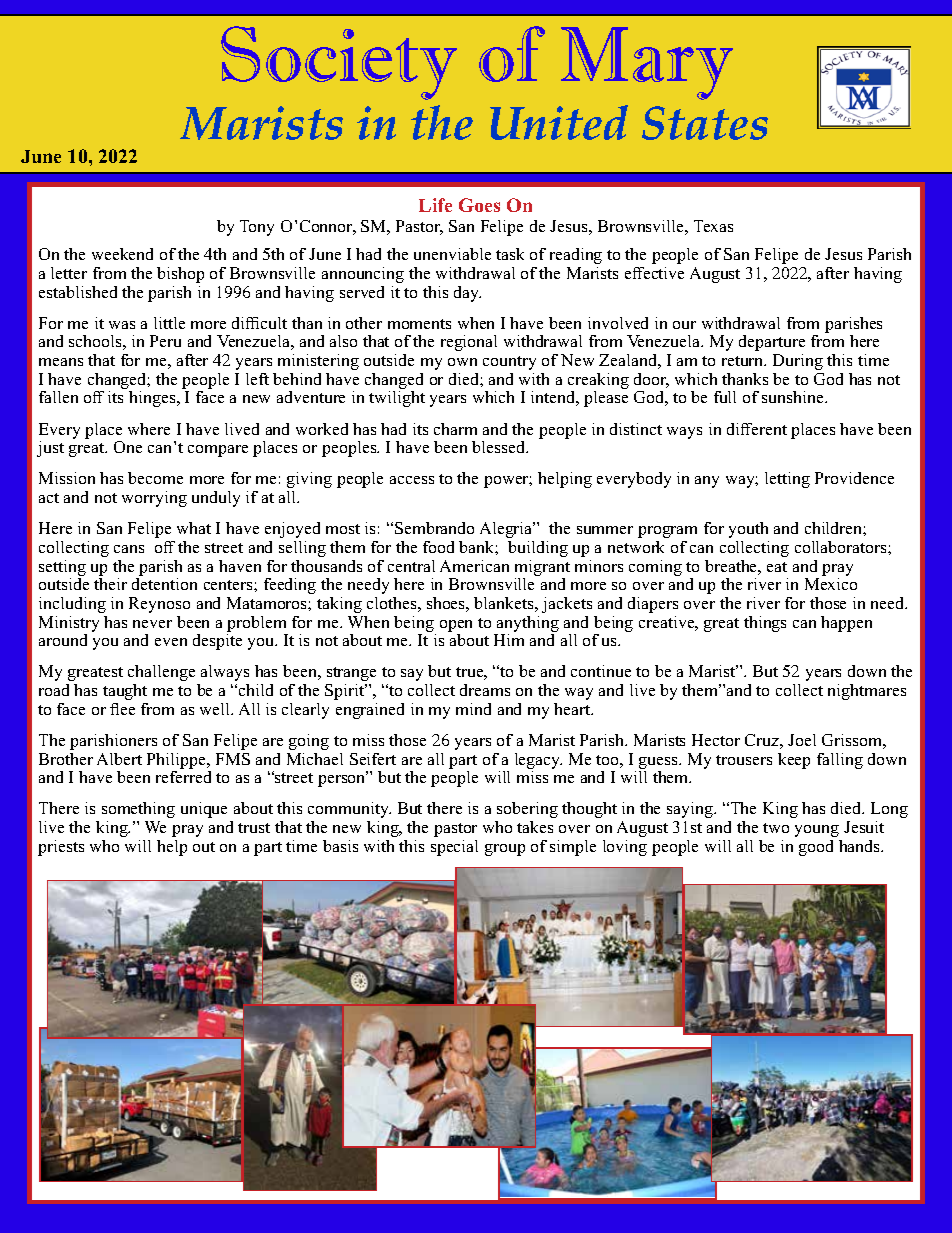 This screenshot has height=1233, width=952. Describe the element at coordinates (798, 362) in the screenshot. I see `During` at that location.
